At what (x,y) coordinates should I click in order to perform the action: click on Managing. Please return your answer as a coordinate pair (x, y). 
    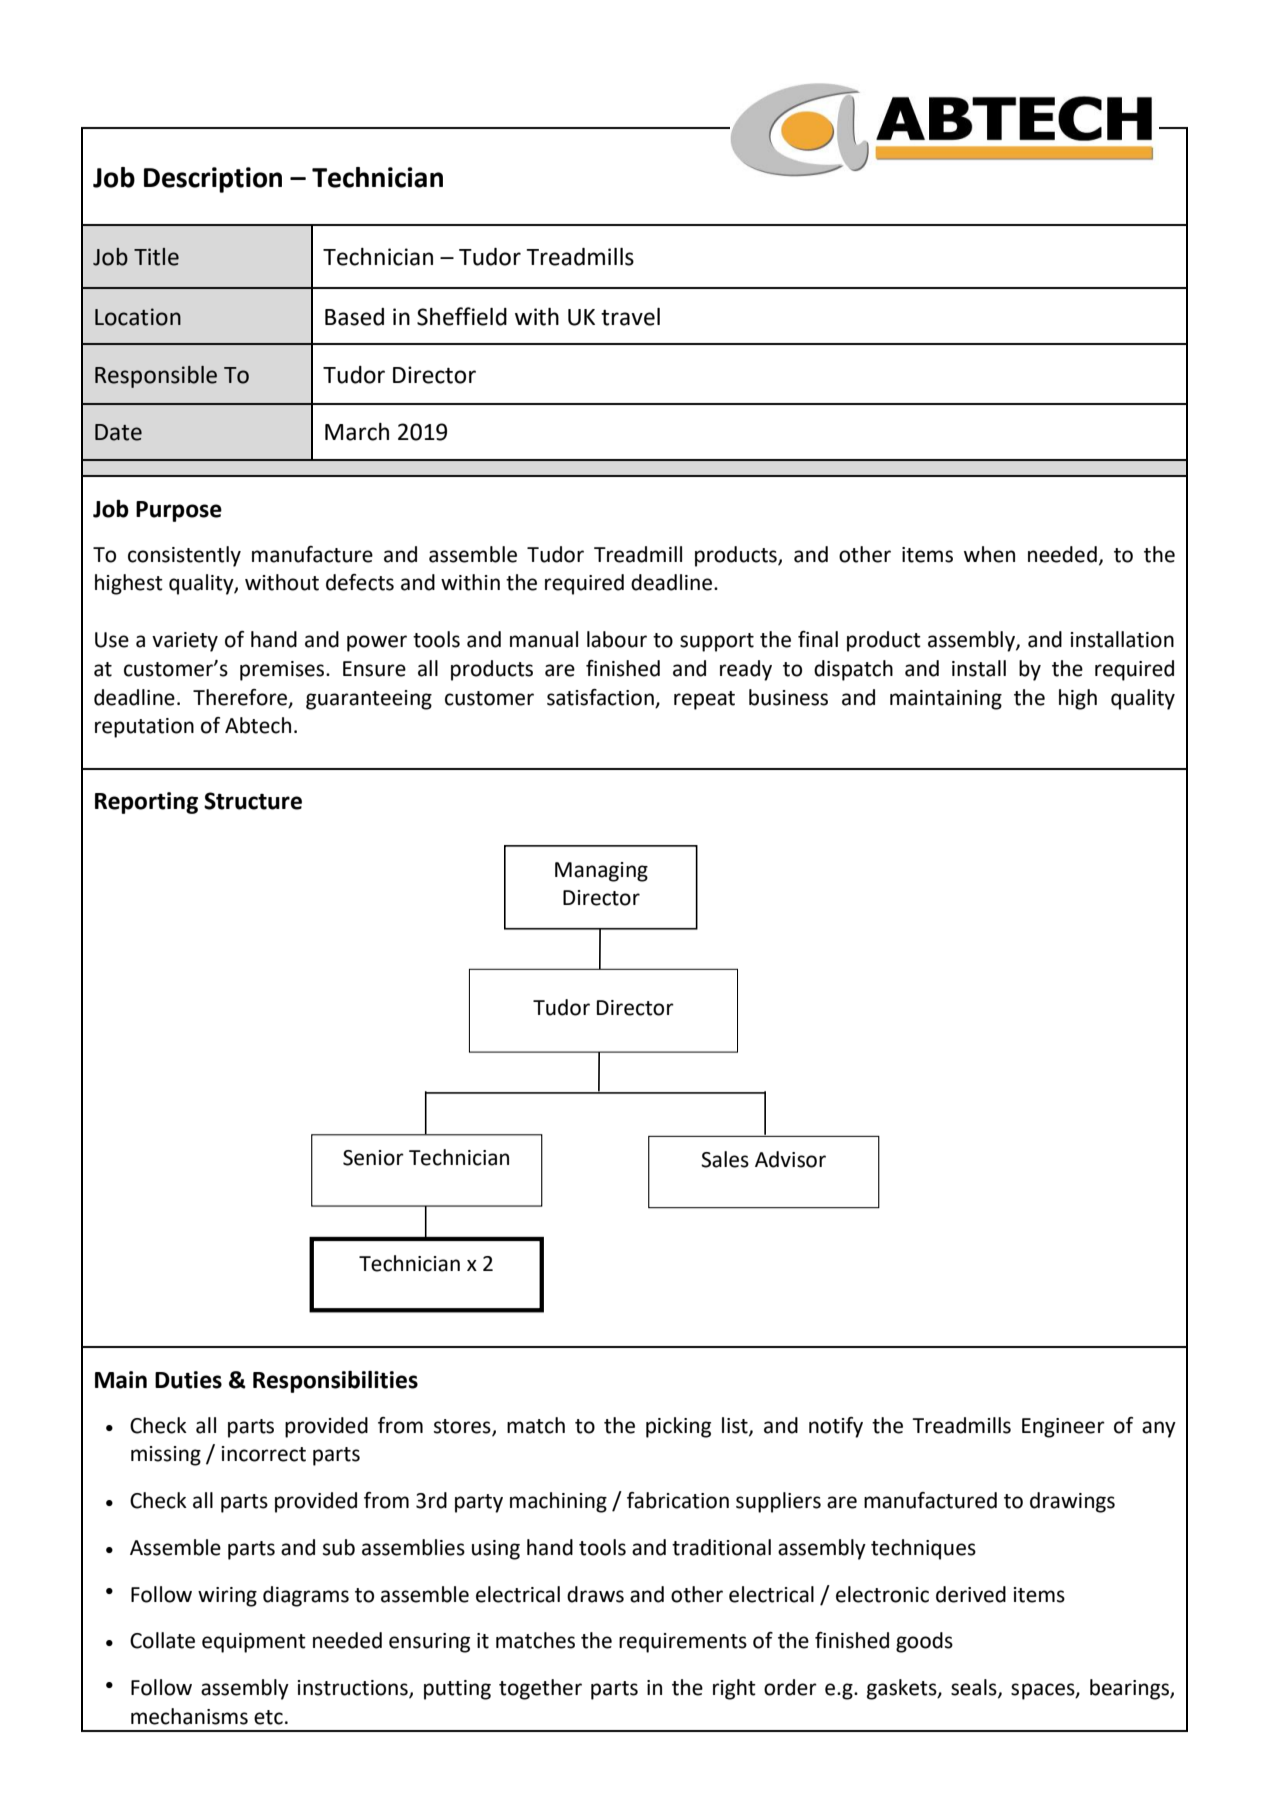
    Looking at the image, I should click on (601, 872).
